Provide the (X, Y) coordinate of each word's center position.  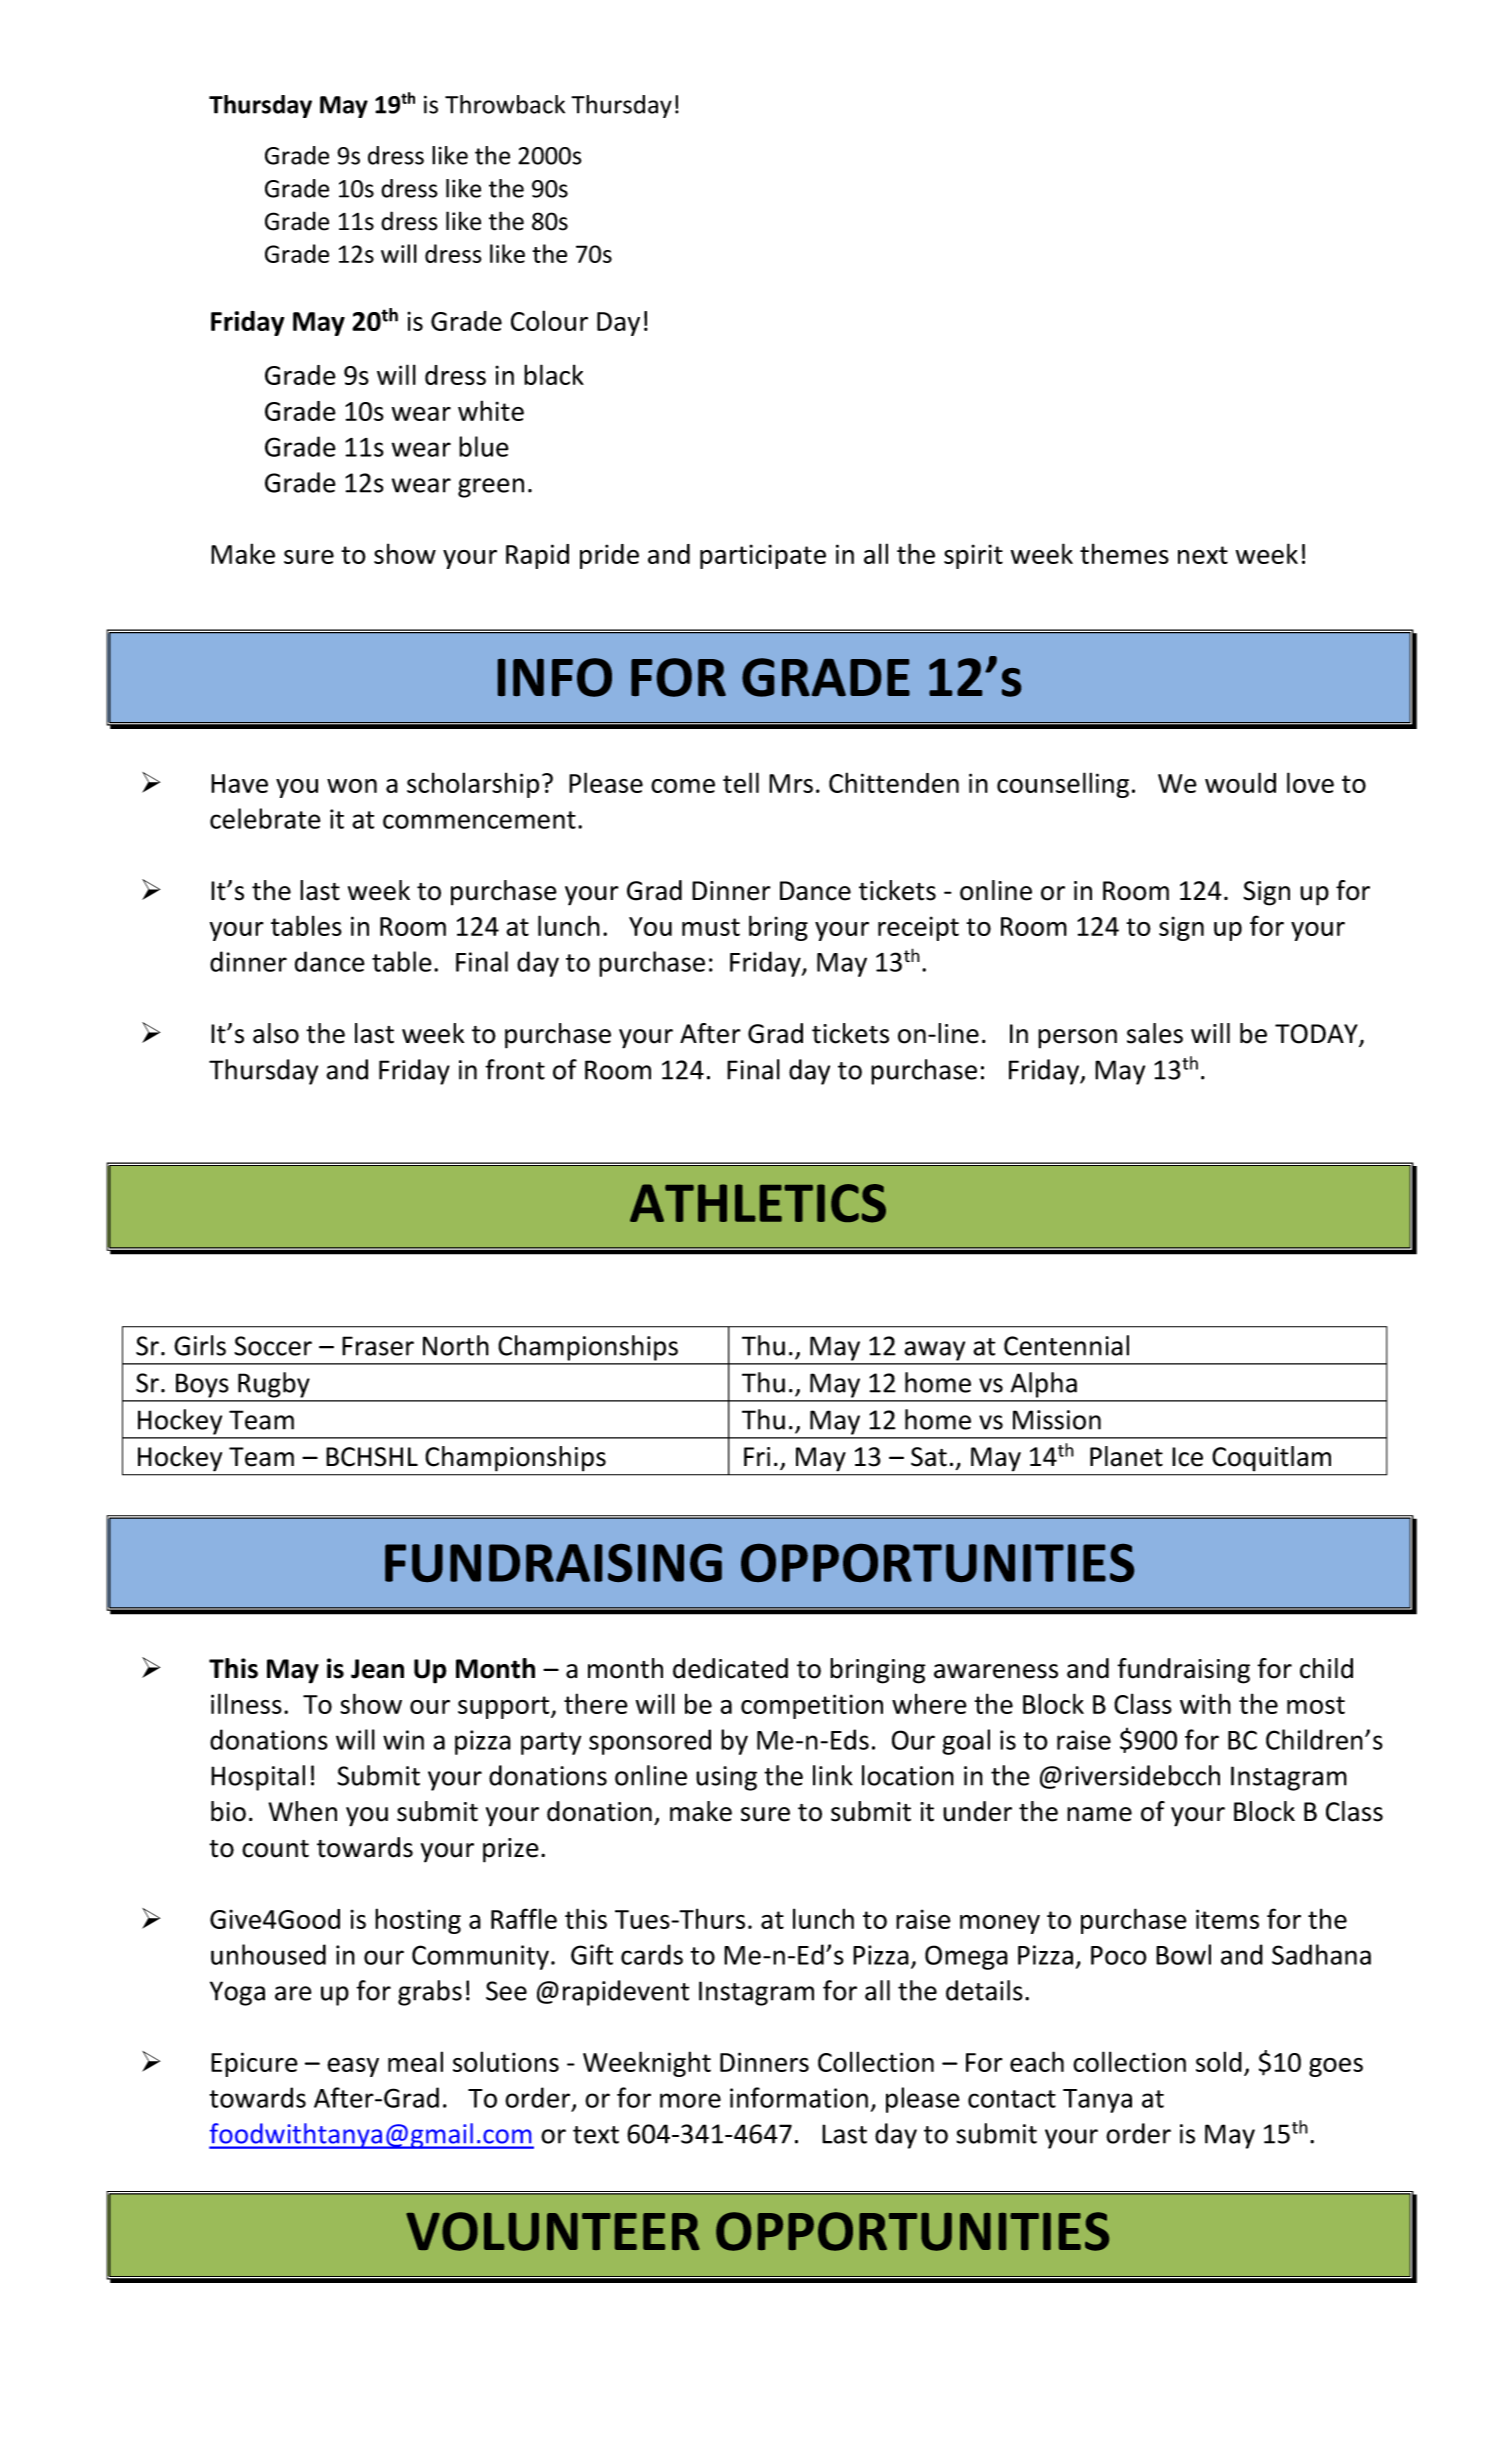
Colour (549, 320)
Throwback (505, 104)
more (690, 2100)
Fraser (378, 1346)
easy (353, 2067)
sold (1219, 2061)
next (1203, 555)
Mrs (791, 783)
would (1240, 782)
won (352, 786)
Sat (929, 1457)
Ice (1187, 1457)
